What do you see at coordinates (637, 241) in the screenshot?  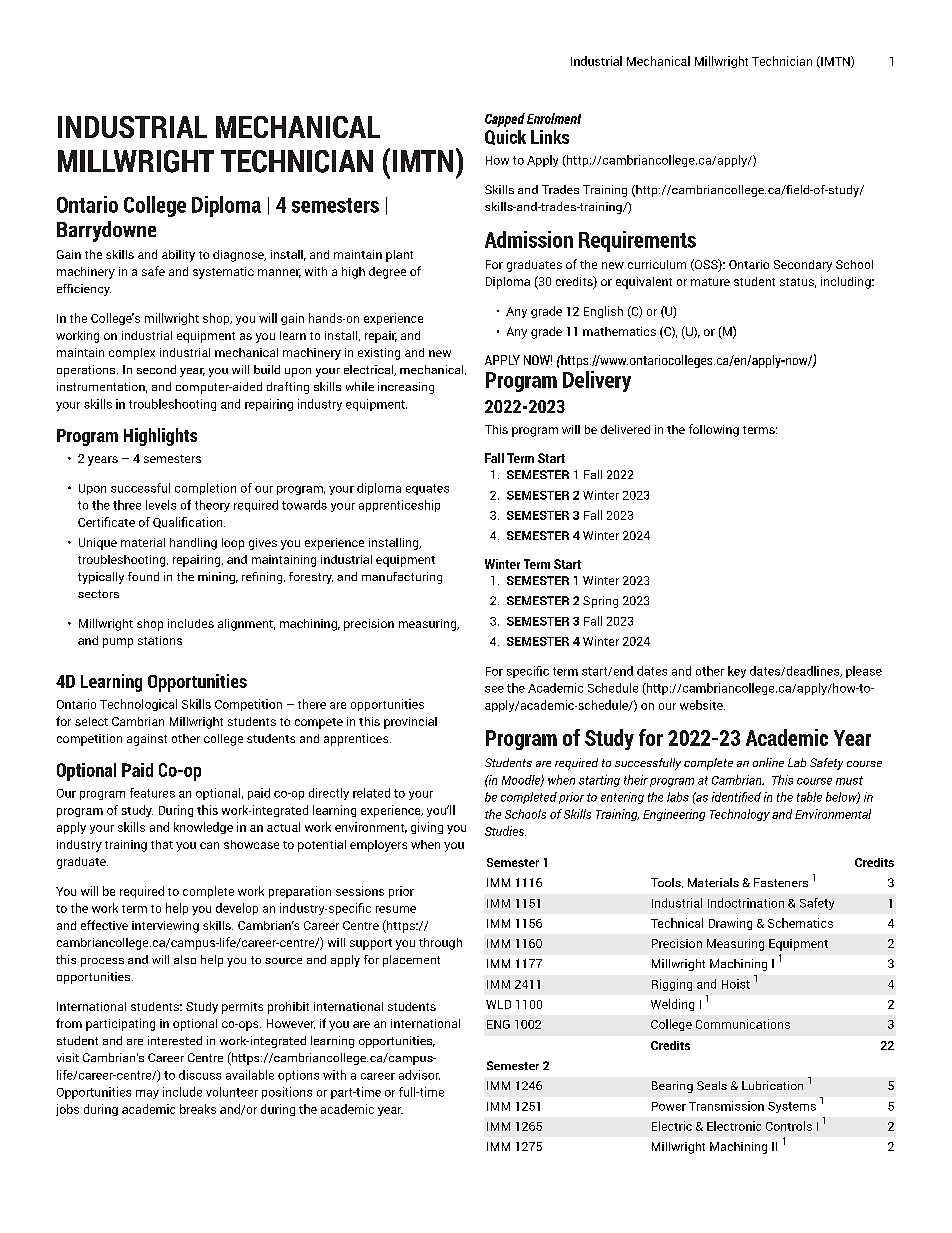 I see `Requirements` at bounding box center [637, 241].
